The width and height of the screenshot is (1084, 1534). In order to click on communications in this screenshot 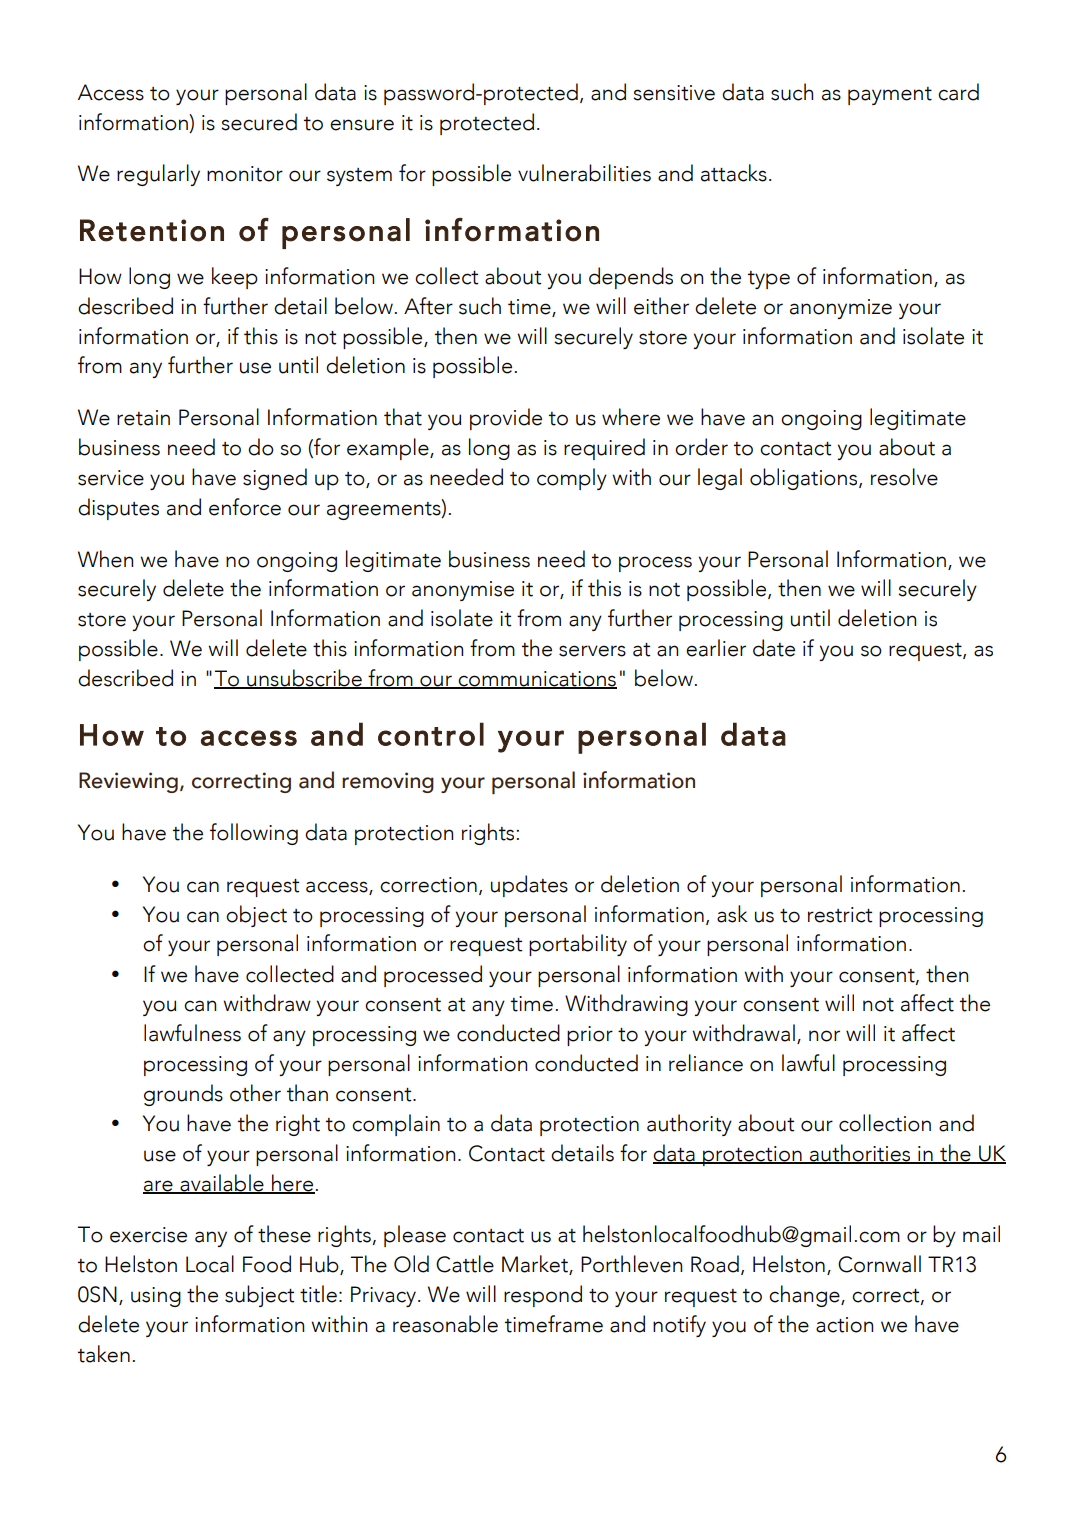, I will do `click(536, 680)`.
